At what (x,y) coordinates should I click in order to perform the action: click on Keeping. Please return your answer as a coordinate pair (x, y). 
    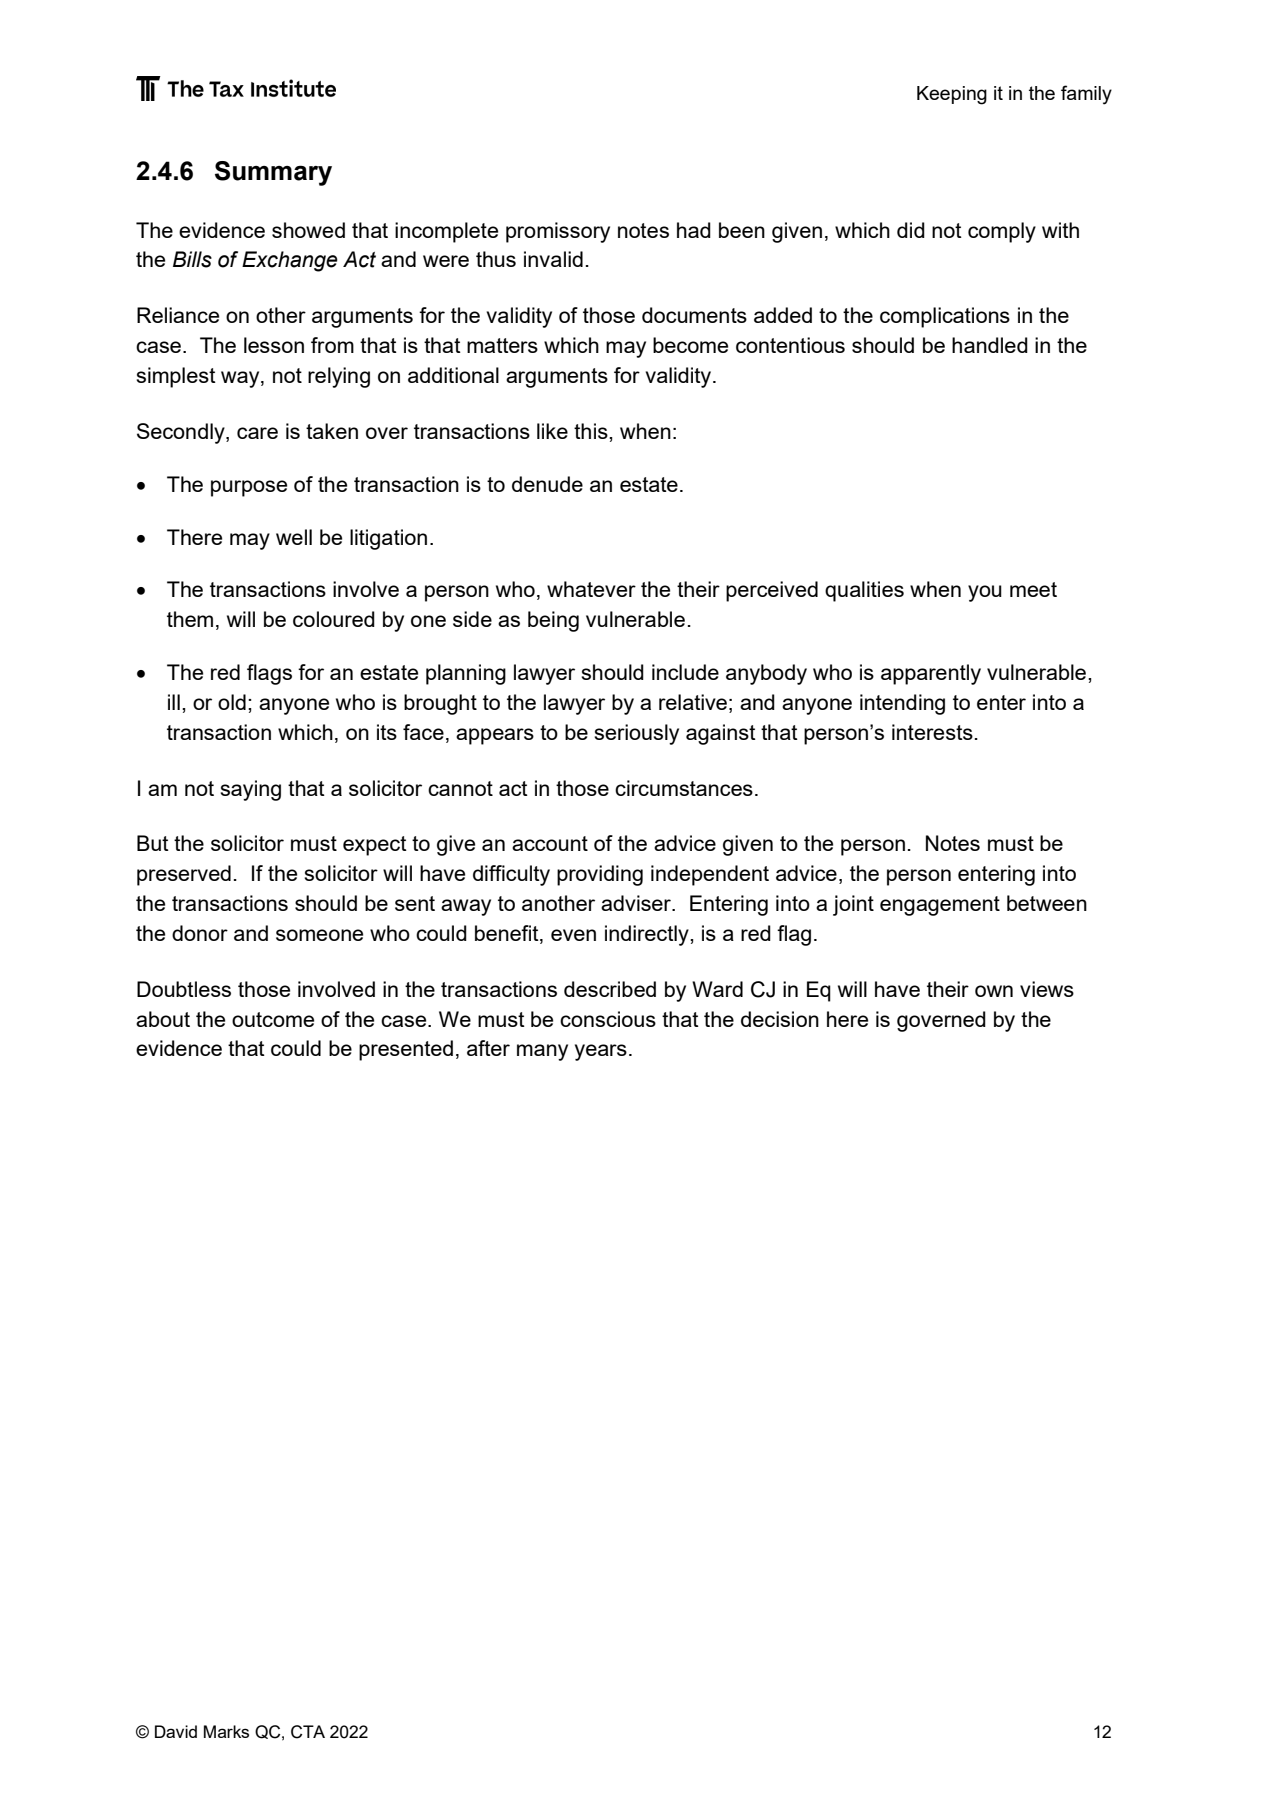
    Looking at the image, I should click on (952, 95).
